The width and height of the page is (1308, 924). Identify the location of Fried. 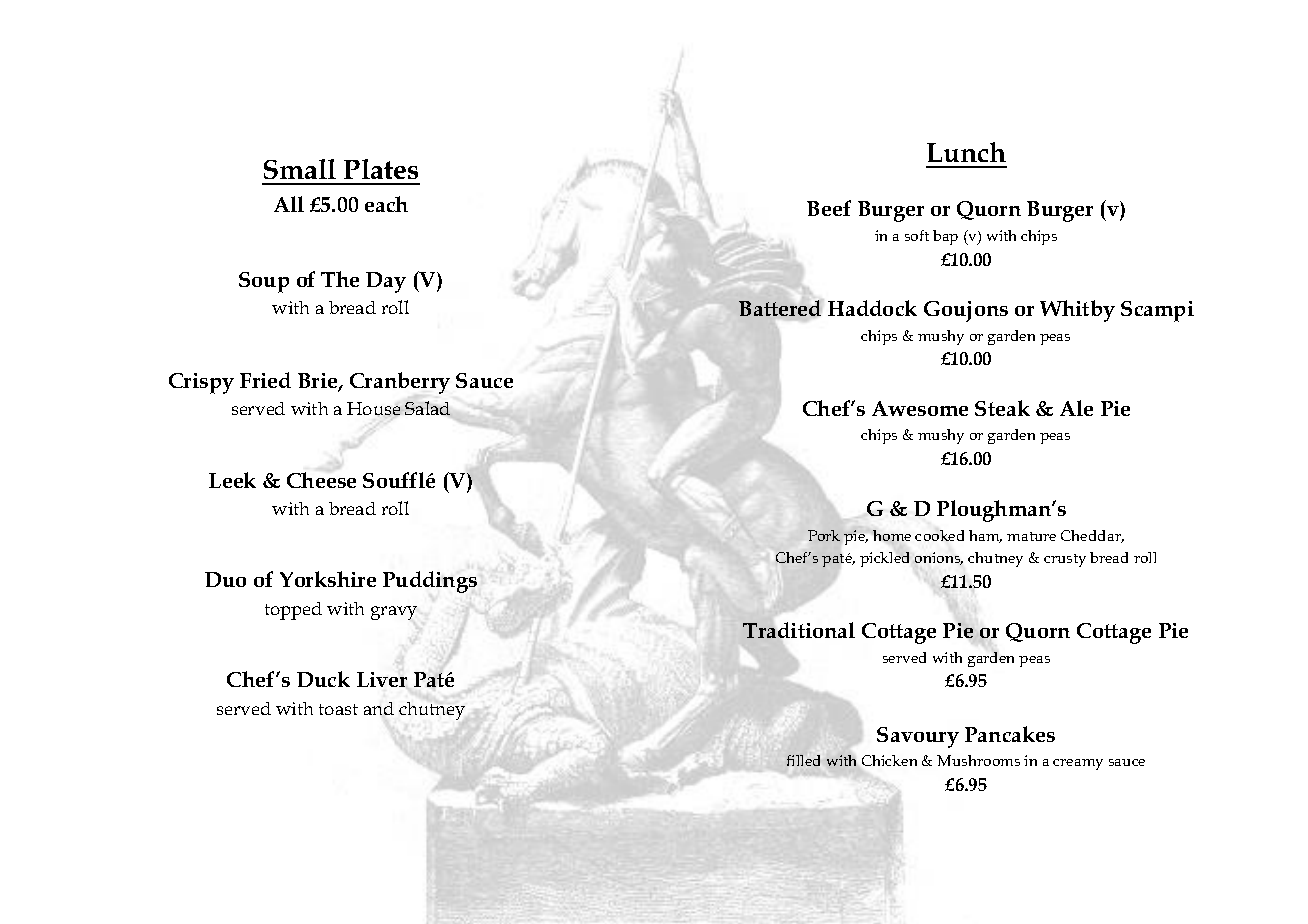
(265, 380).
